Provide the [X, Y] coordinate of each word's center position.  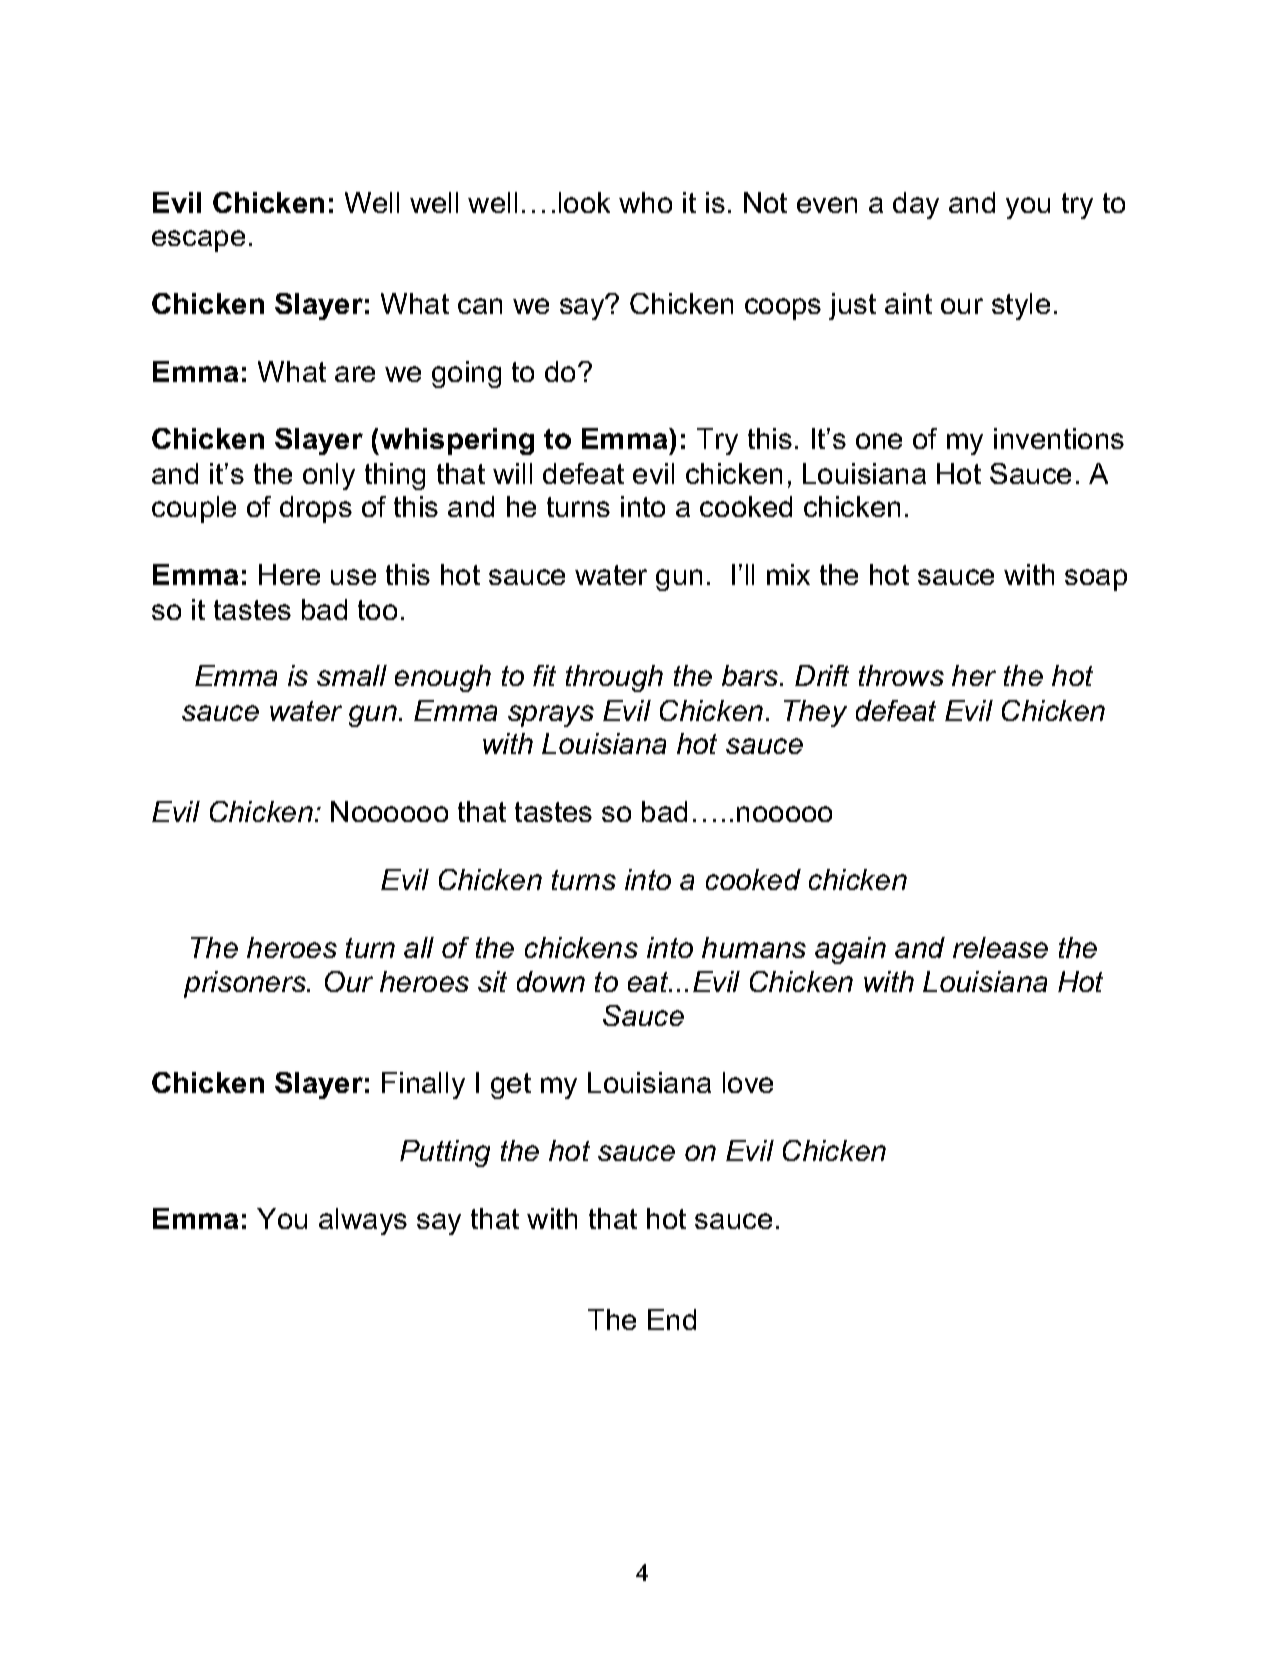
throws [901, 675]
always [363, 1221]
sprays [551, 716]
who [645, 202]
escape [198, 241]
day [916, 205]
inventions [1059, 438]
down [551, 981]
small [352, 675]
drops [316, 509]
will [512, 473]
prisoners [246, 984]
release [1000, 947]
